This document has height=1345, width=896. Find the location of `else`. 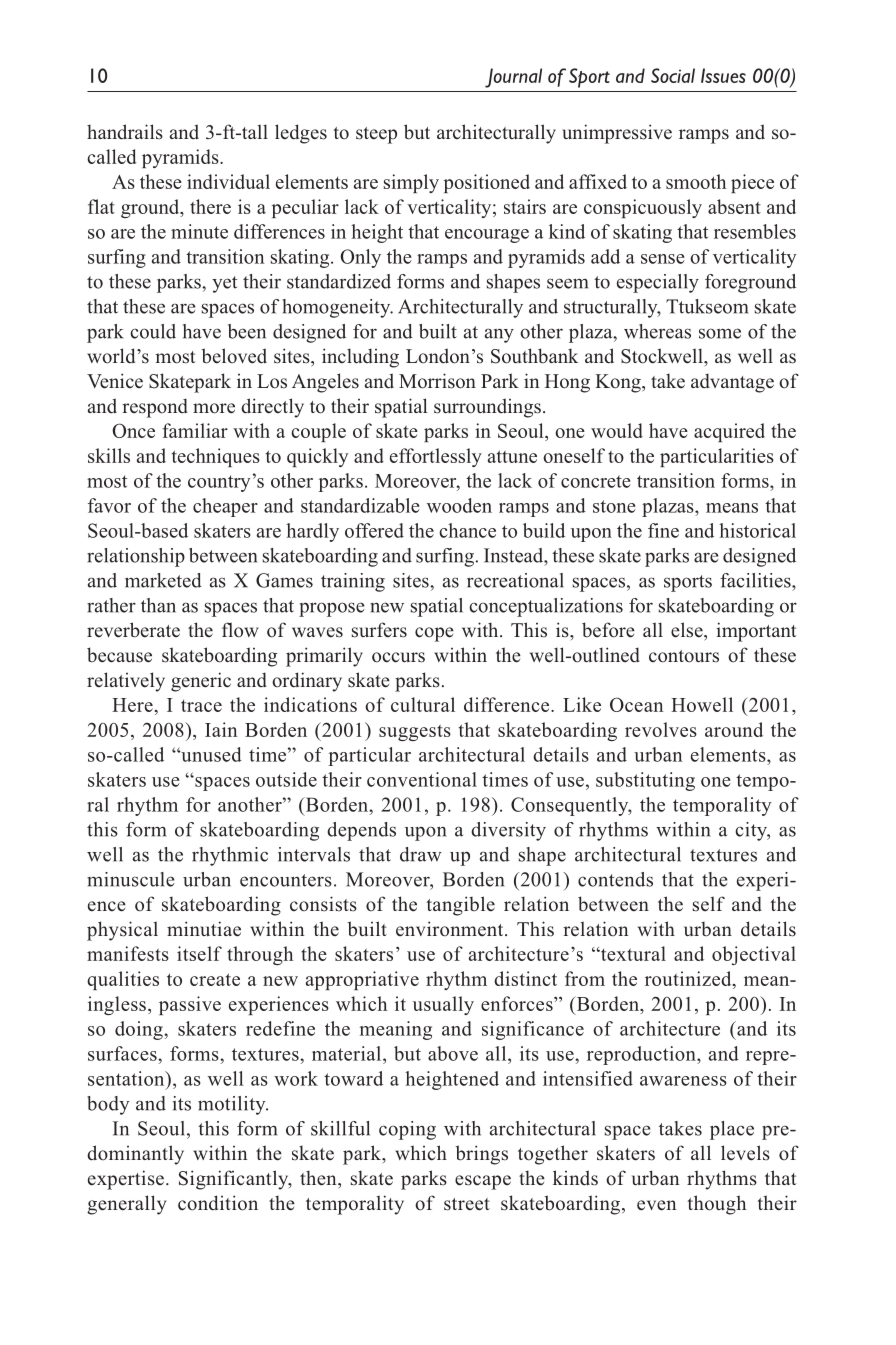

else is located at coordinates (688, 630).
